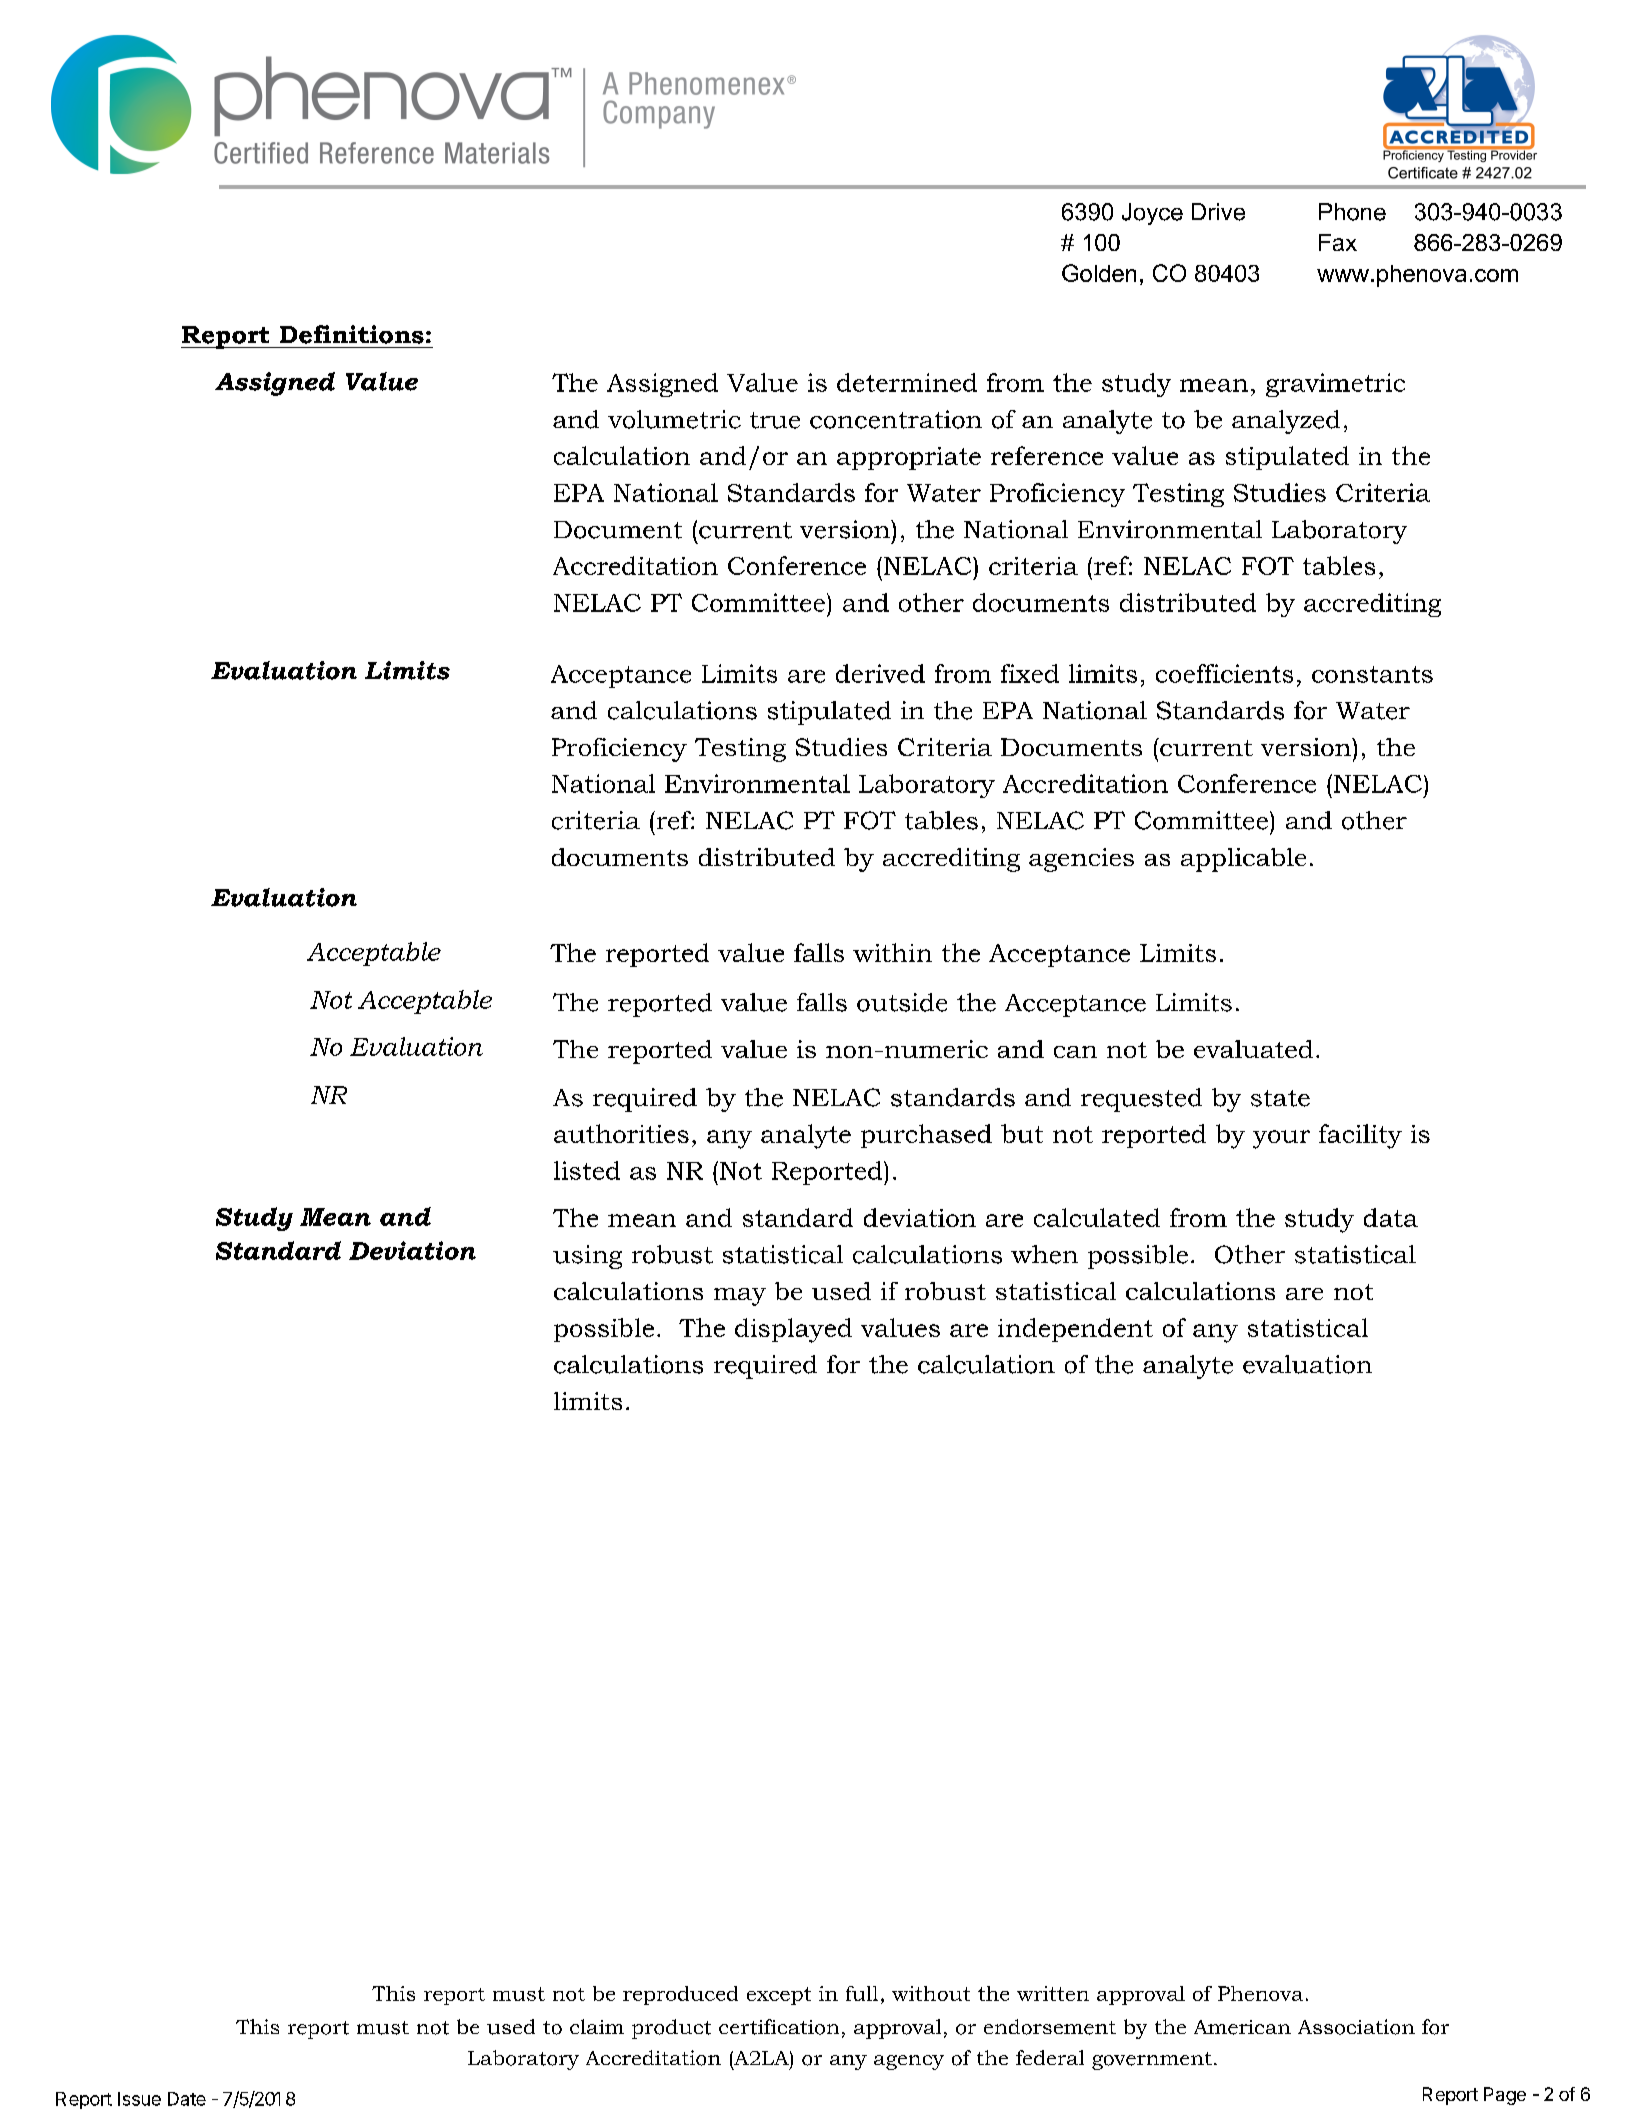  I want to click on Definitions, so click(352, 334).
